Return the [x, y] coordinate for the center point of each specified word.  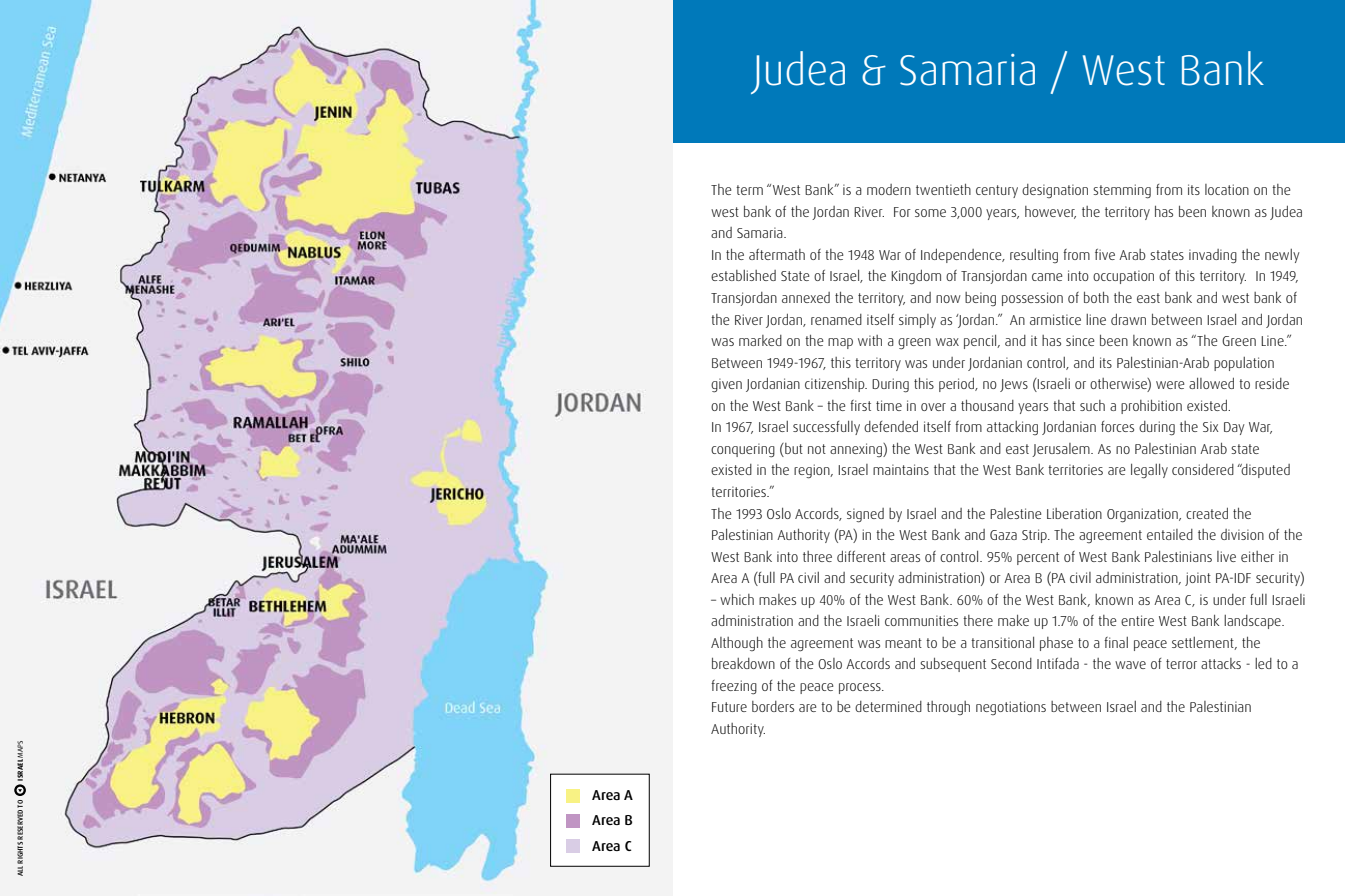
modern [889, 189]
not [817, 449]
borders [773, 706]
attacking [1012, 428]
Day [1234, 428]
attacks [1221, 663]
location [1227, 189]
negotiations [1011, 708]
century [997, 191]
